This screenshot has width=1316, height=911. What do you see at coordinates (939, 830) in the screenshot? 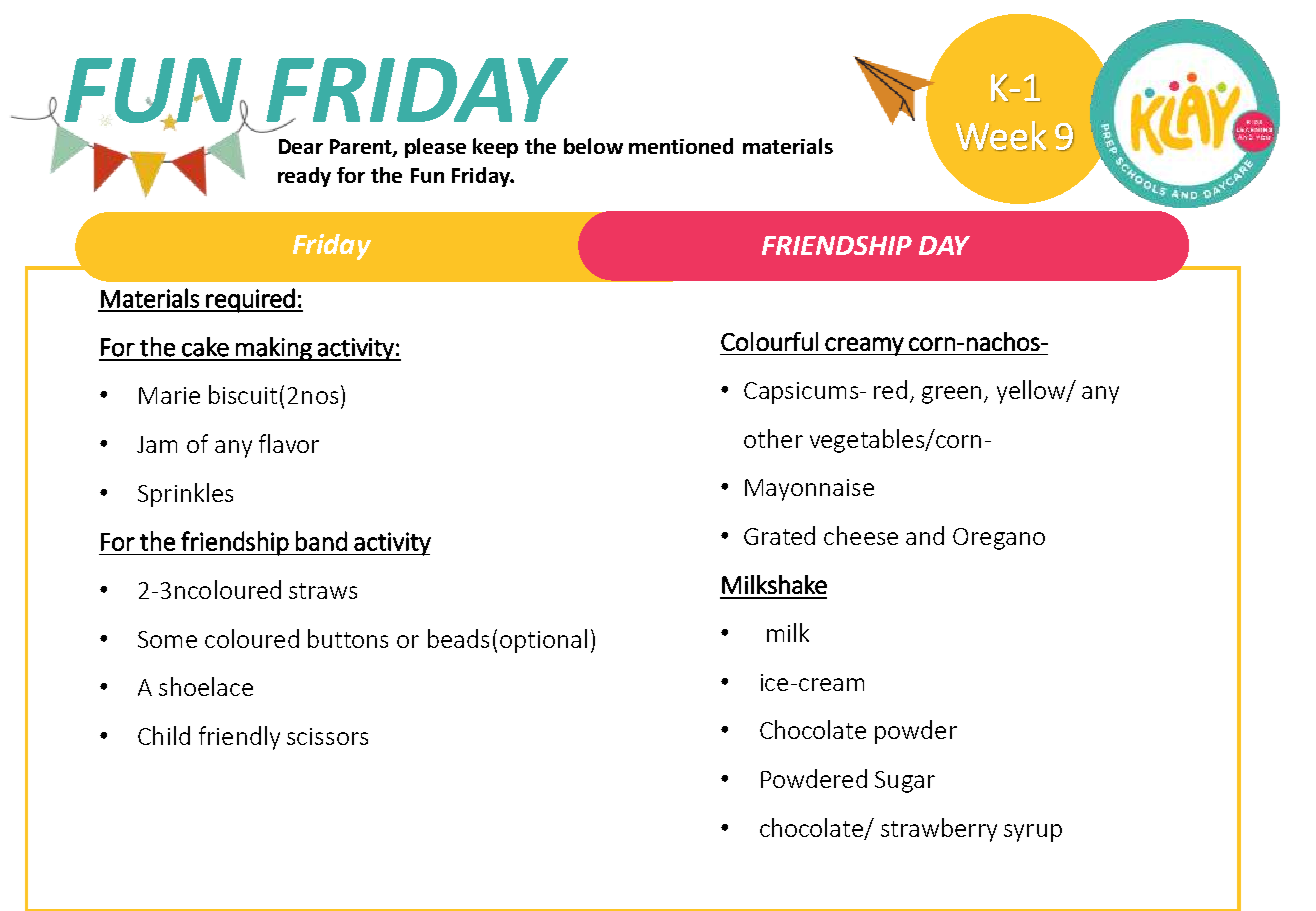
I see `strawberry` at bounding box center [939, 830].
